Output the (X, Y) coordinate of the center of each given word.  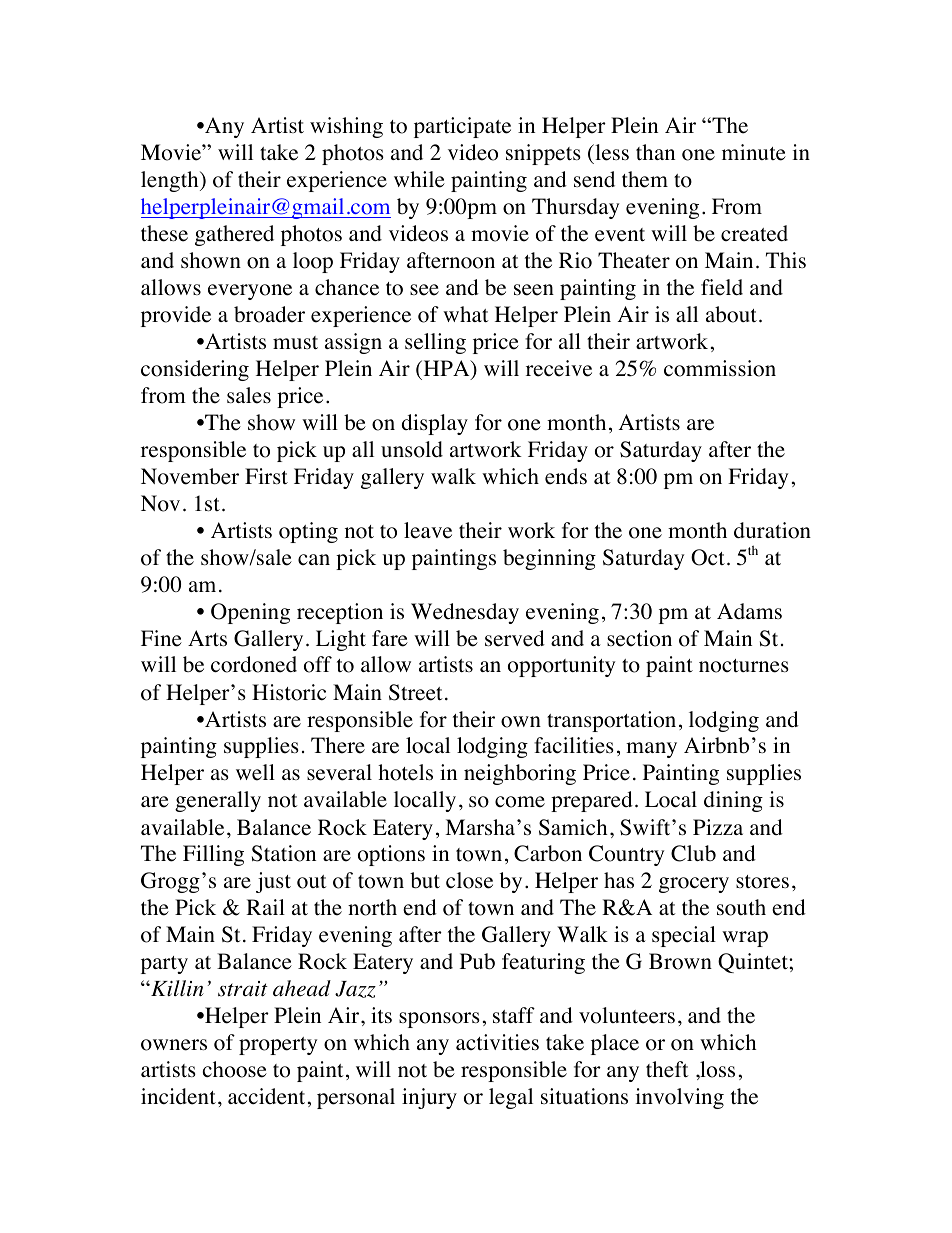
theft (667, 1069)
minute (754, 152)
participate (462, 127)
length (171, 181)
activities (497, 1042)
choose (235, 1069)
